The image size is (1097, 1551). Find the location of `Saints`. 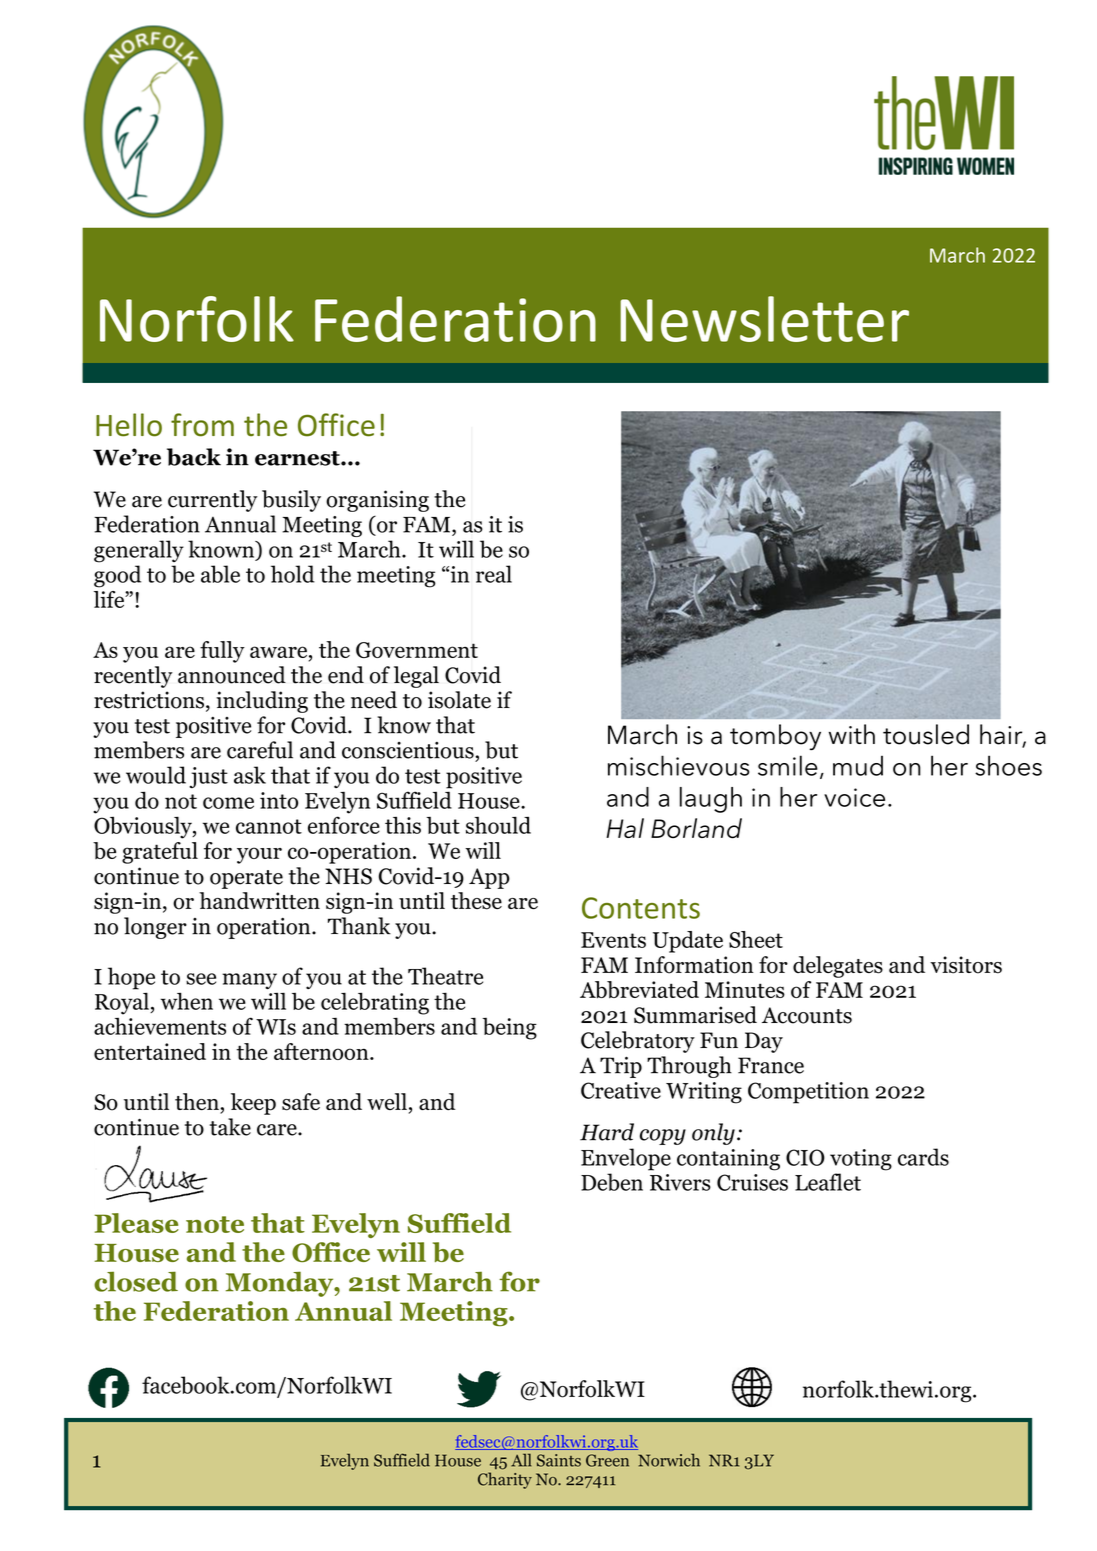

Saints is located at coordinates (559, 1460).
